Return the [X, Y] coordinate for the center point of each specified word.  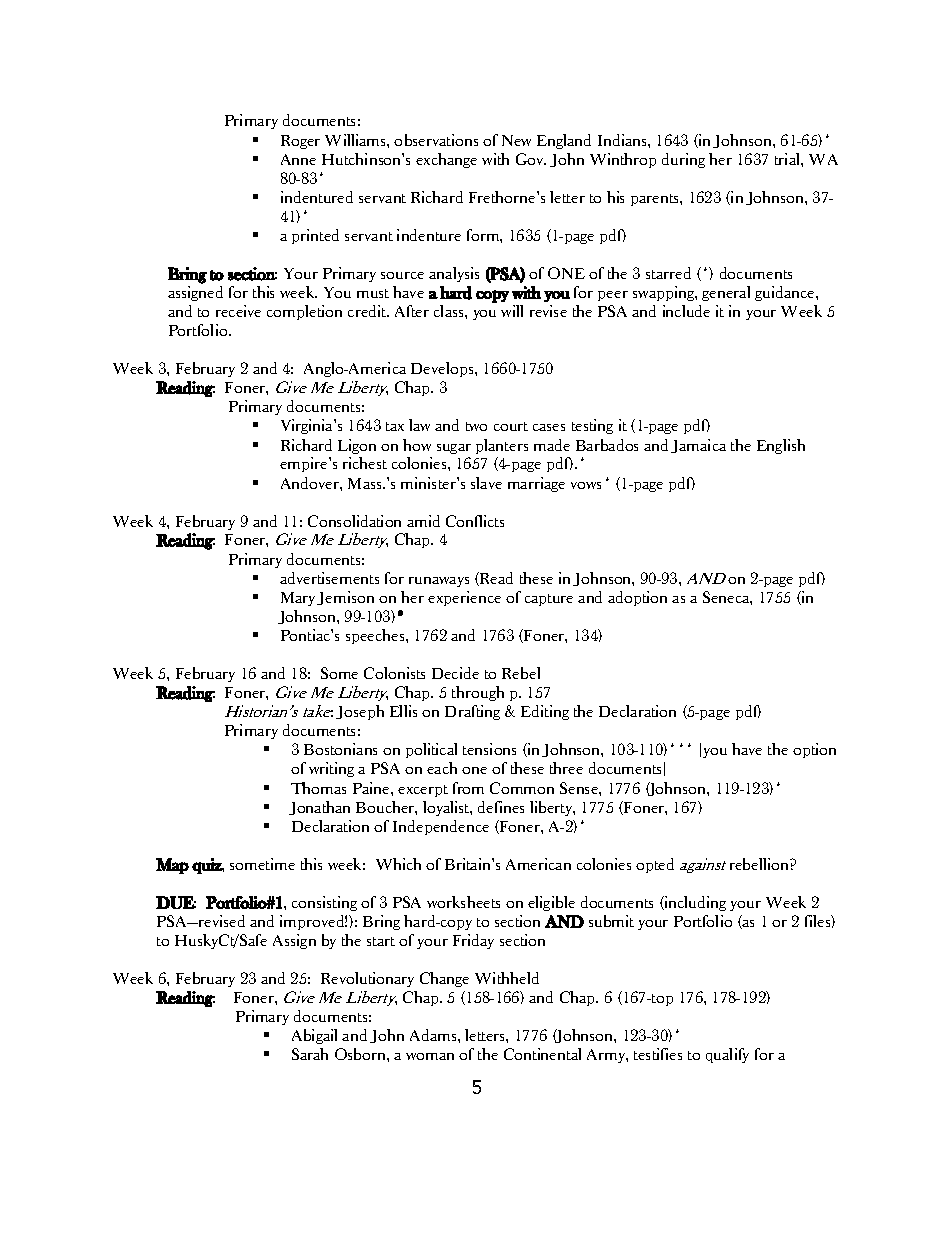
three [566, 768]
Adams [434, 1035]
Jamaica [698, 446]
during [683, 160]
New [516, 140]
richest [365, 463]
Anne [298, 159]
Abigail [314, 1036]
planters [502, 446]
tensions [489, 749]
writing [331, 769]
